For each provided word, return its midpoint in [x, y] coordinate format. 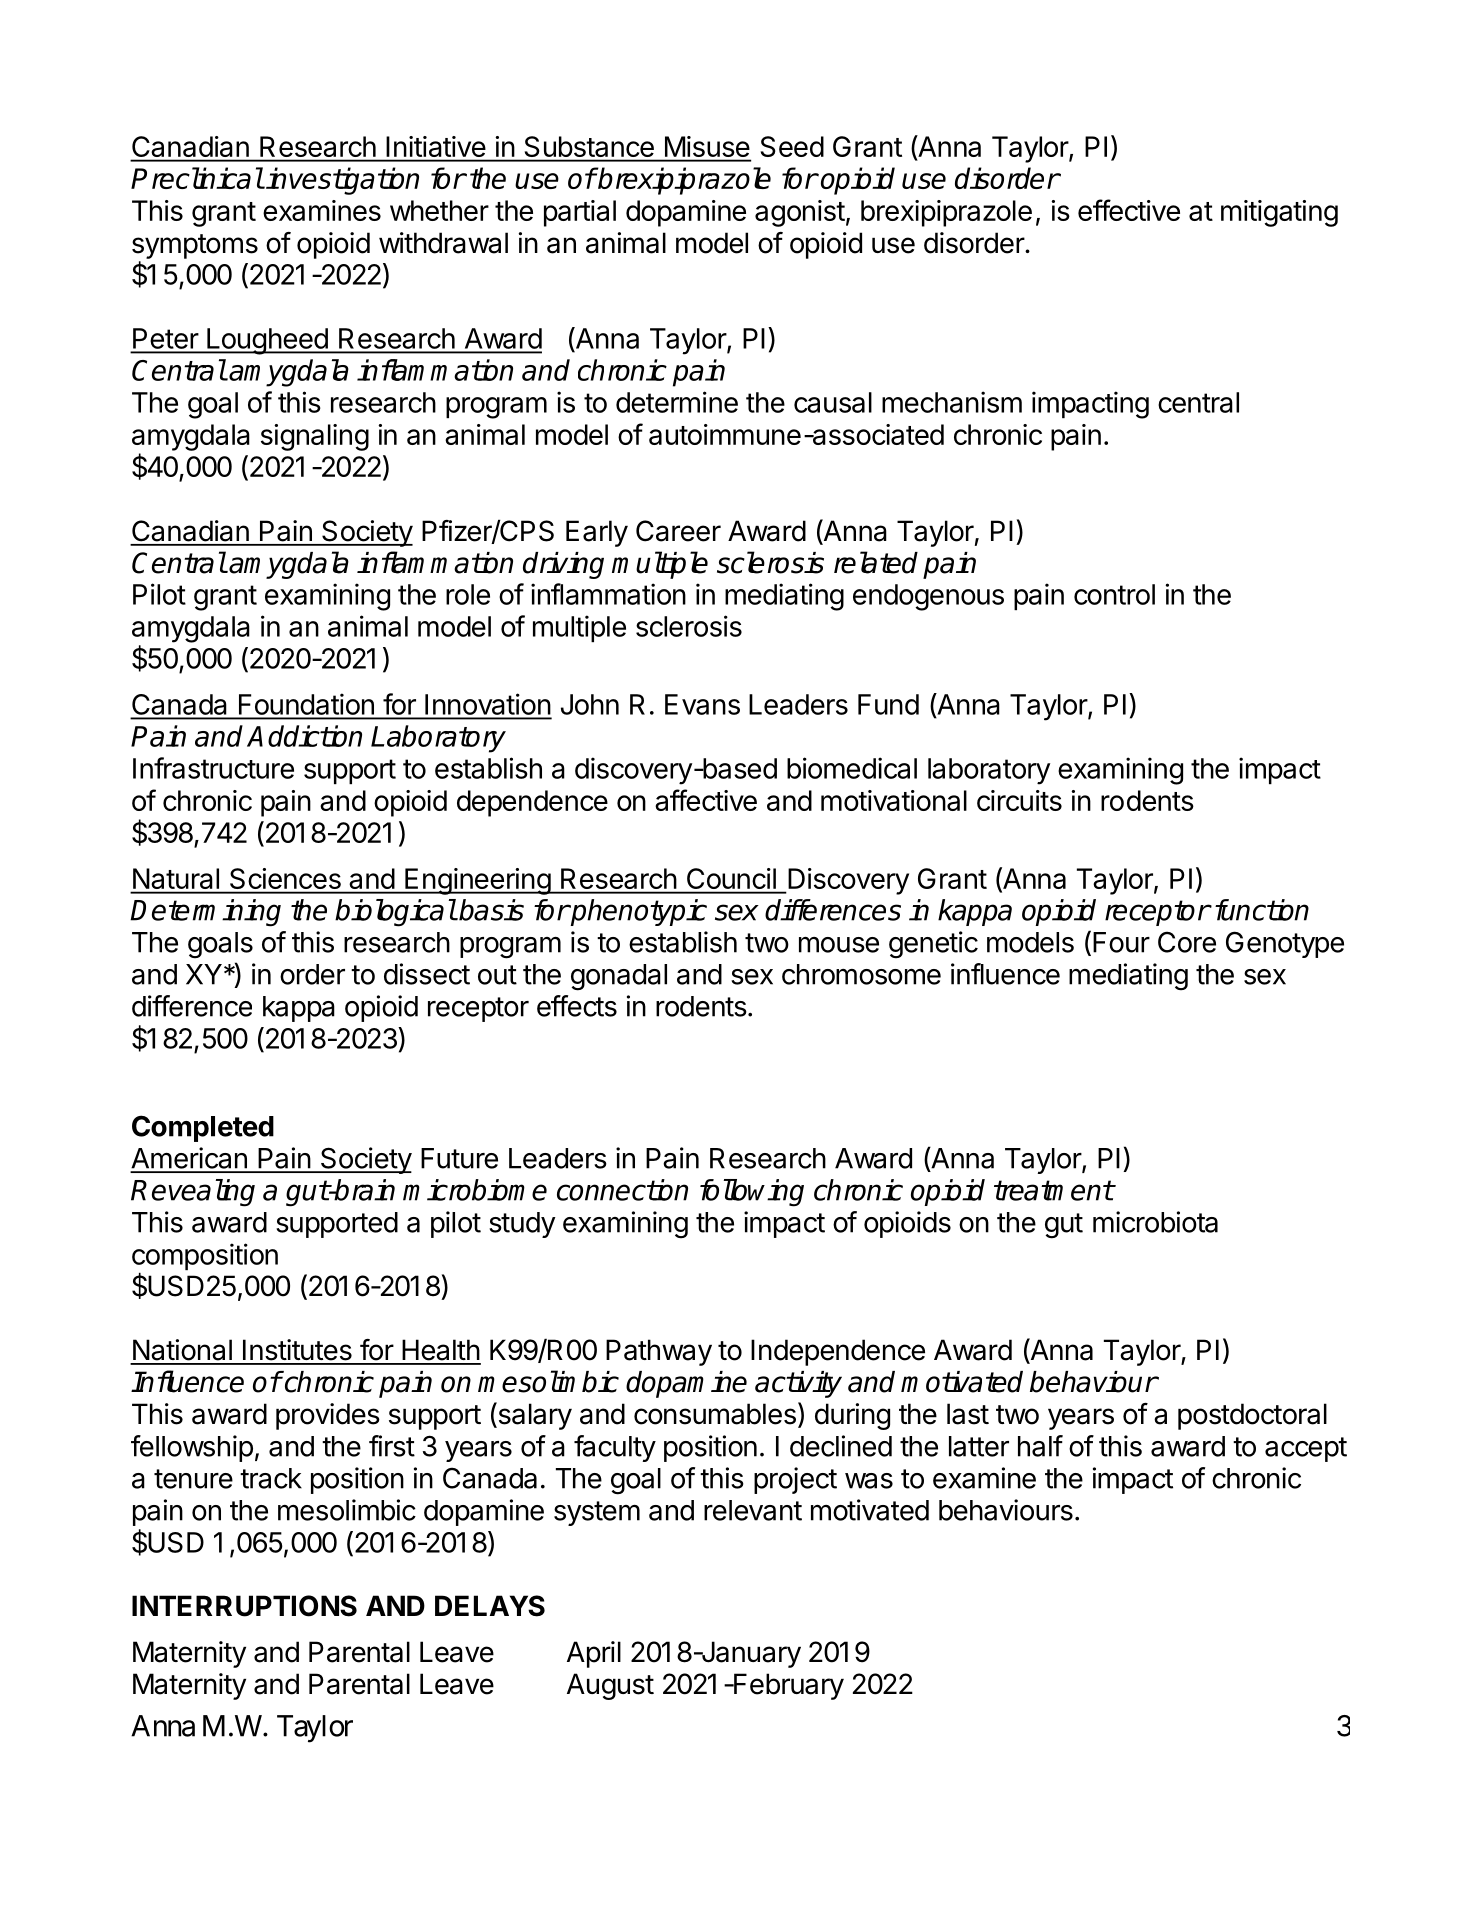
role [468, 594]
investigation [342, 181]
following [752, 1193]
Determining [205, 913]
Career [678, 531]
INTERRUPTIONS [244, 1606]
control [1114, 594]
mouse [839, 945]
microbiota [1155, 1222]
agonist [800, 213]
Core [1187, 942]
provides [328, 1416]
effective [1129, 210]
